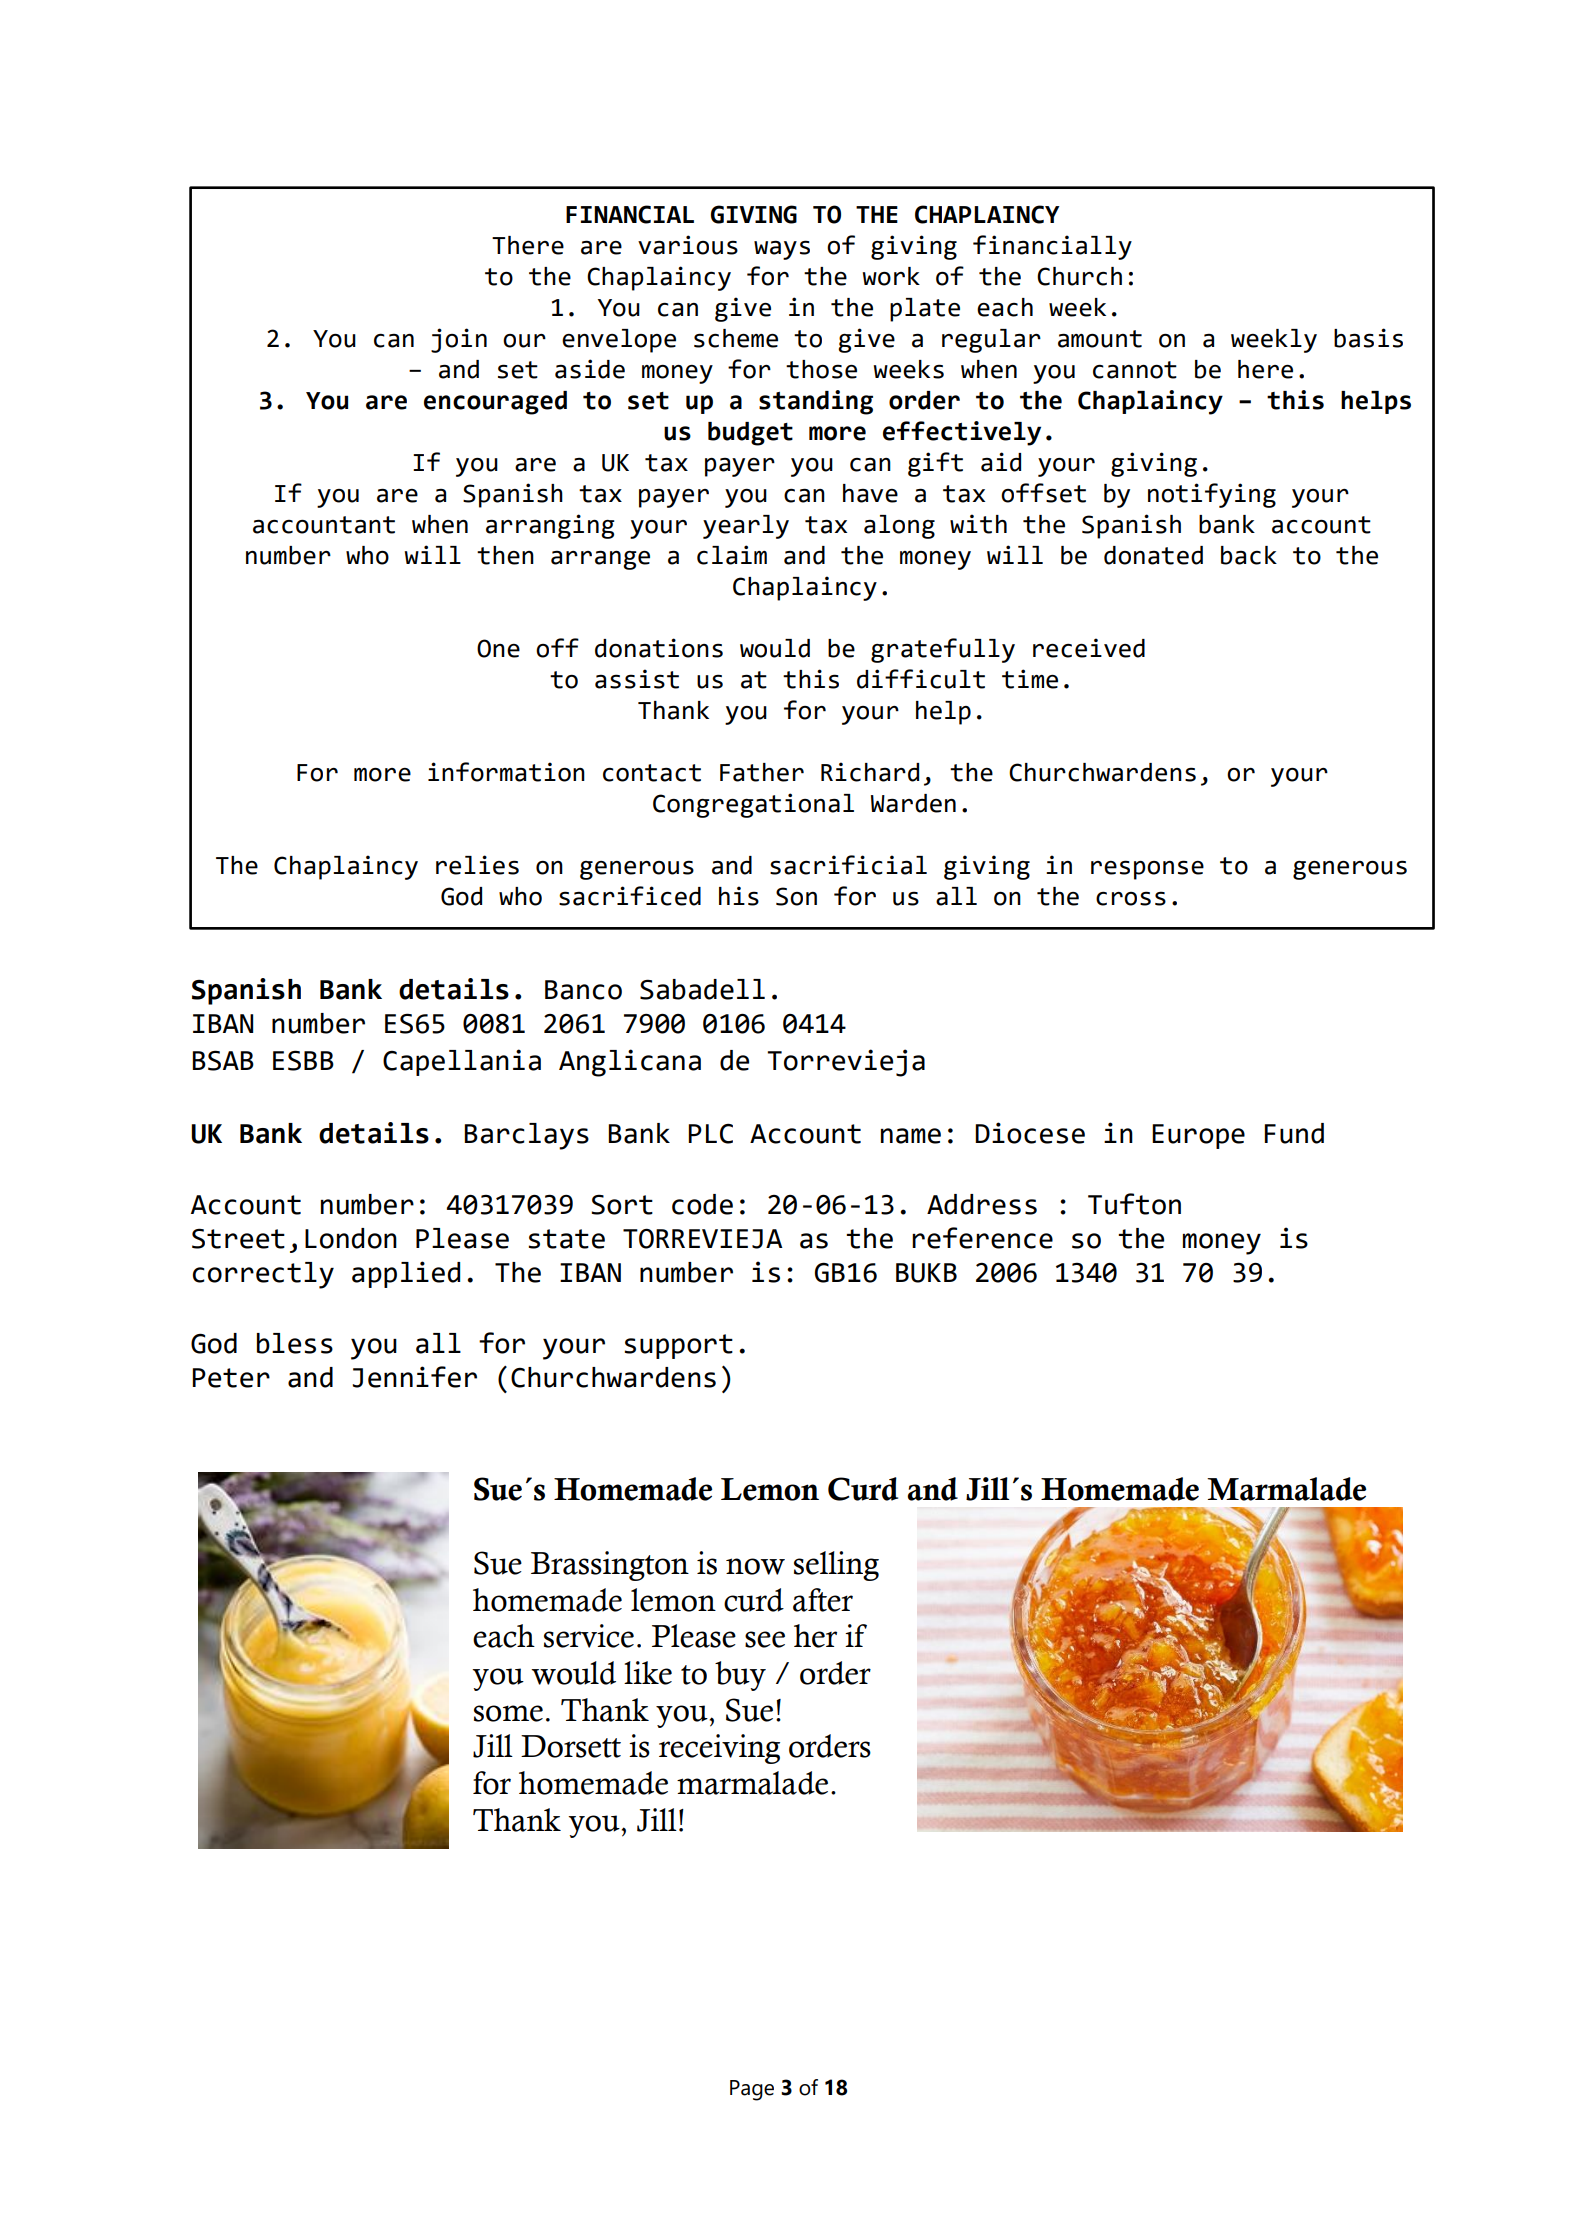 The image size is (1576, 2229). What do you see at coordinates (762, 772) in the screenshot?
I see `Father` at bounding box center [762, 772].
